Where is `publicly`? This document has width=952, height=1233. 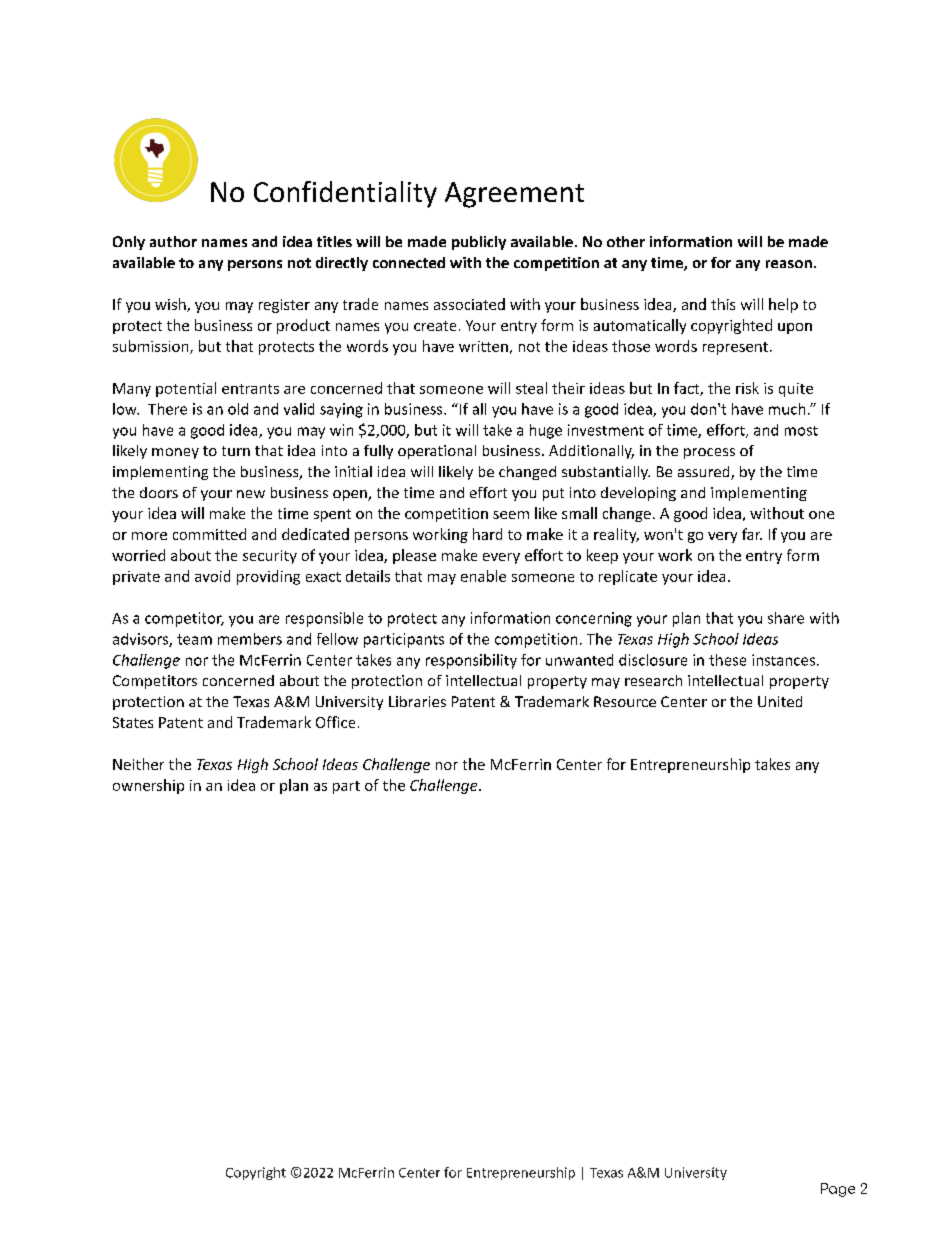
publicly is located at coordinates (479, 243).
